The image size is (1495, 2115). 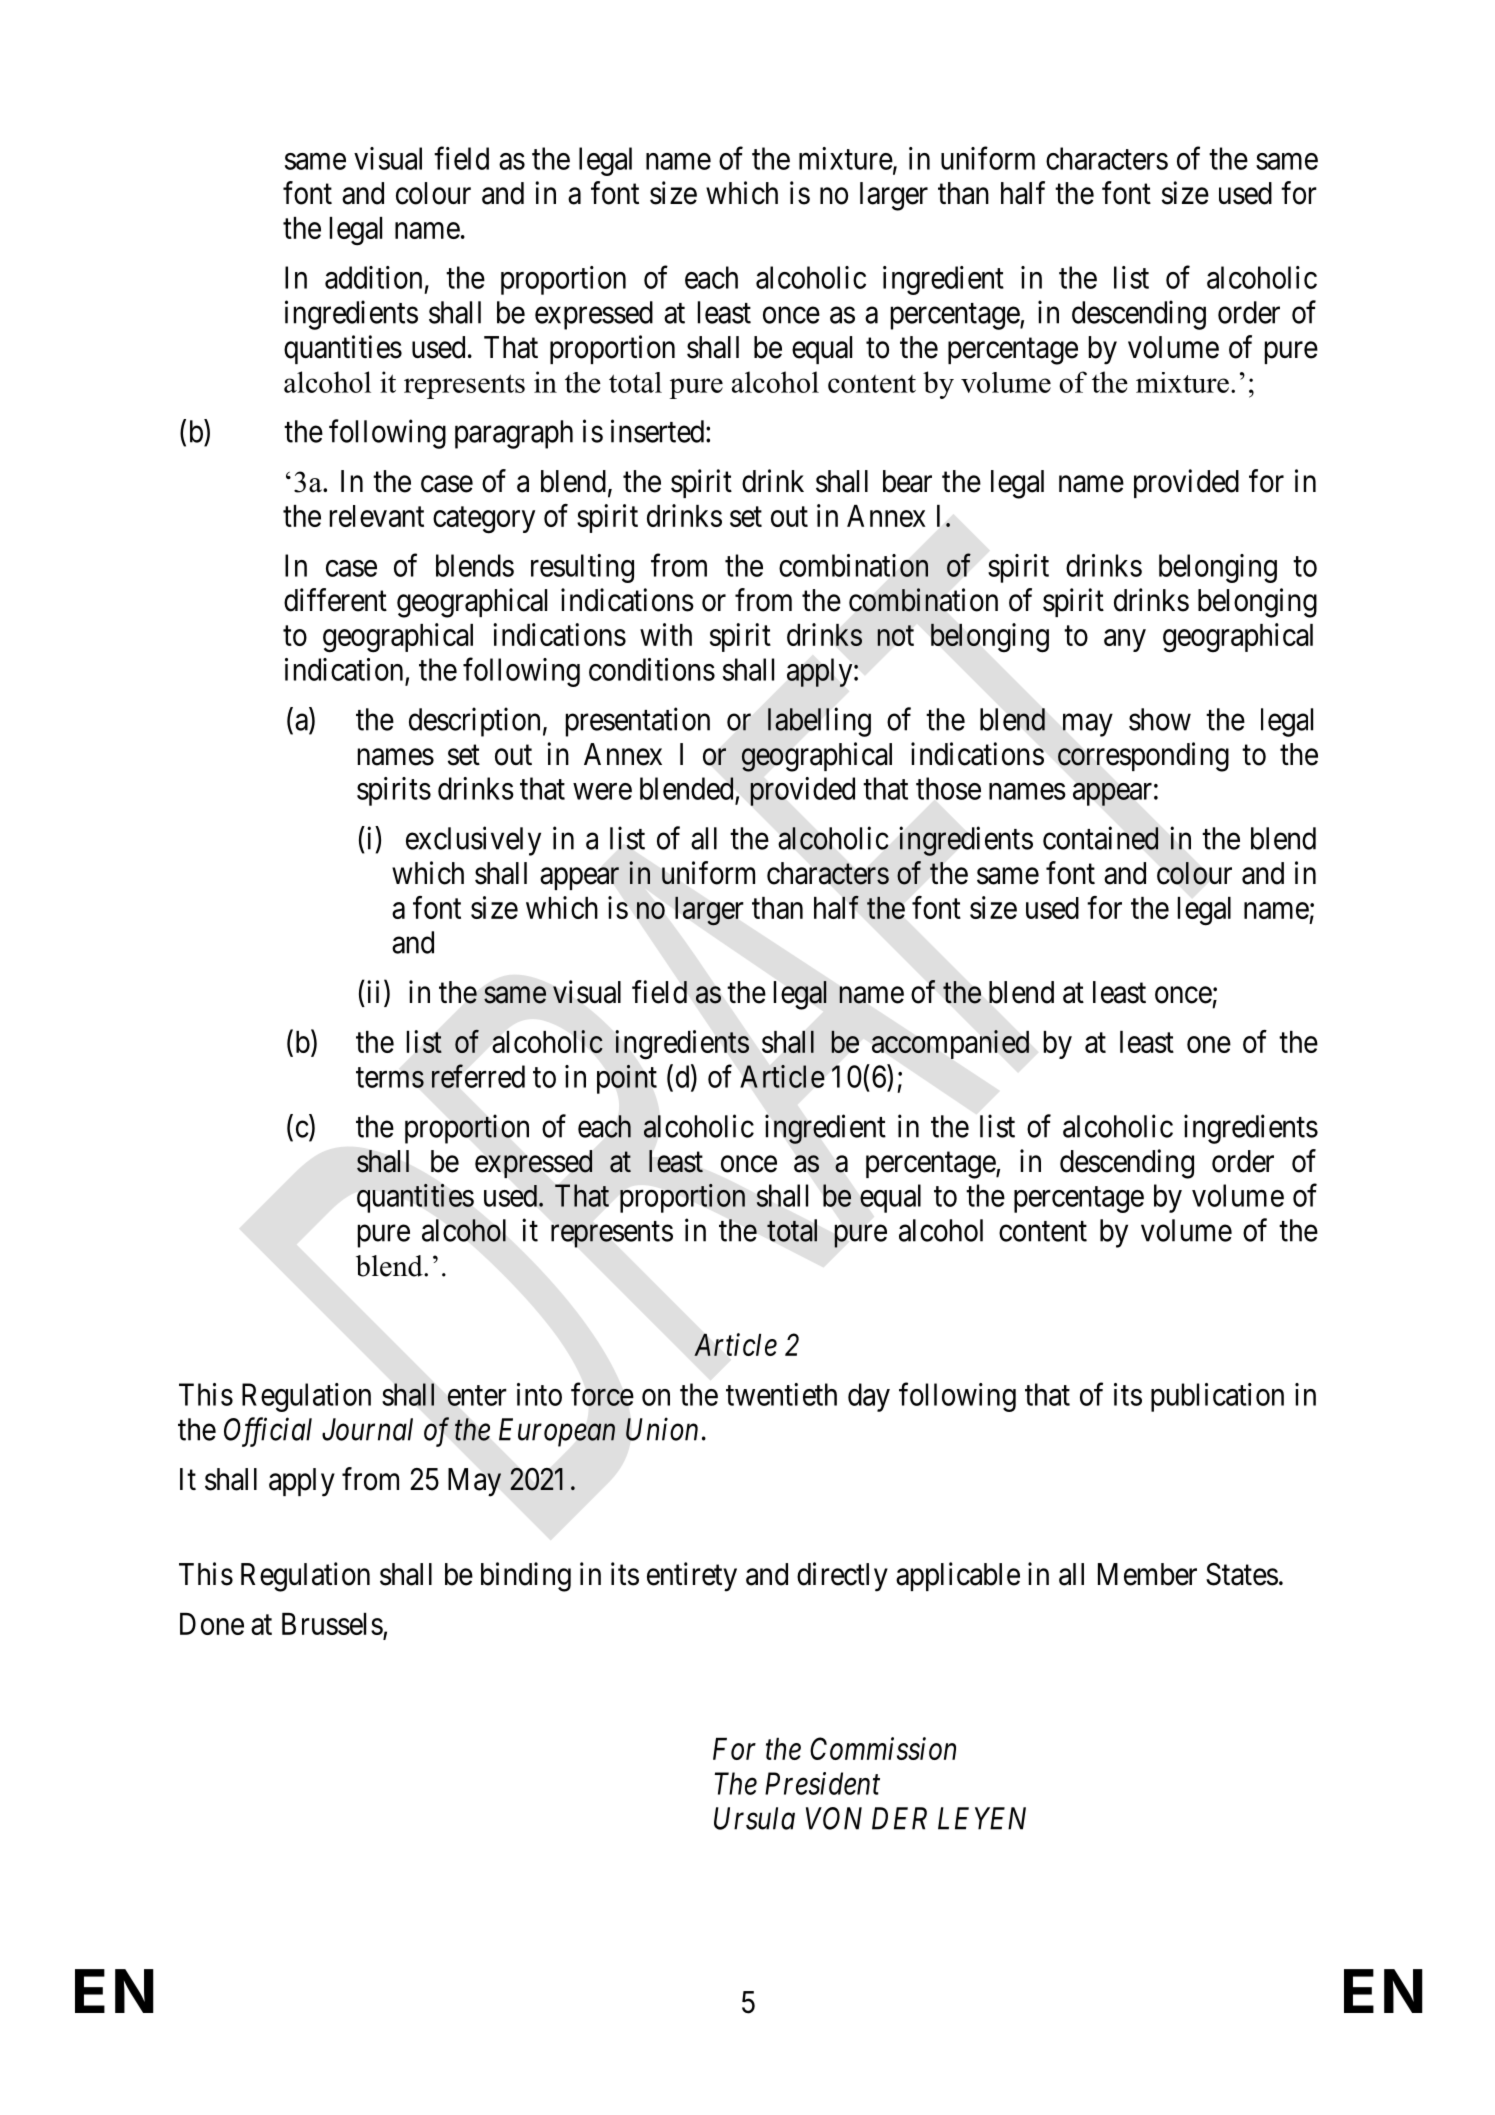 I want to click on Journal, so click(x=367, y=1429).
